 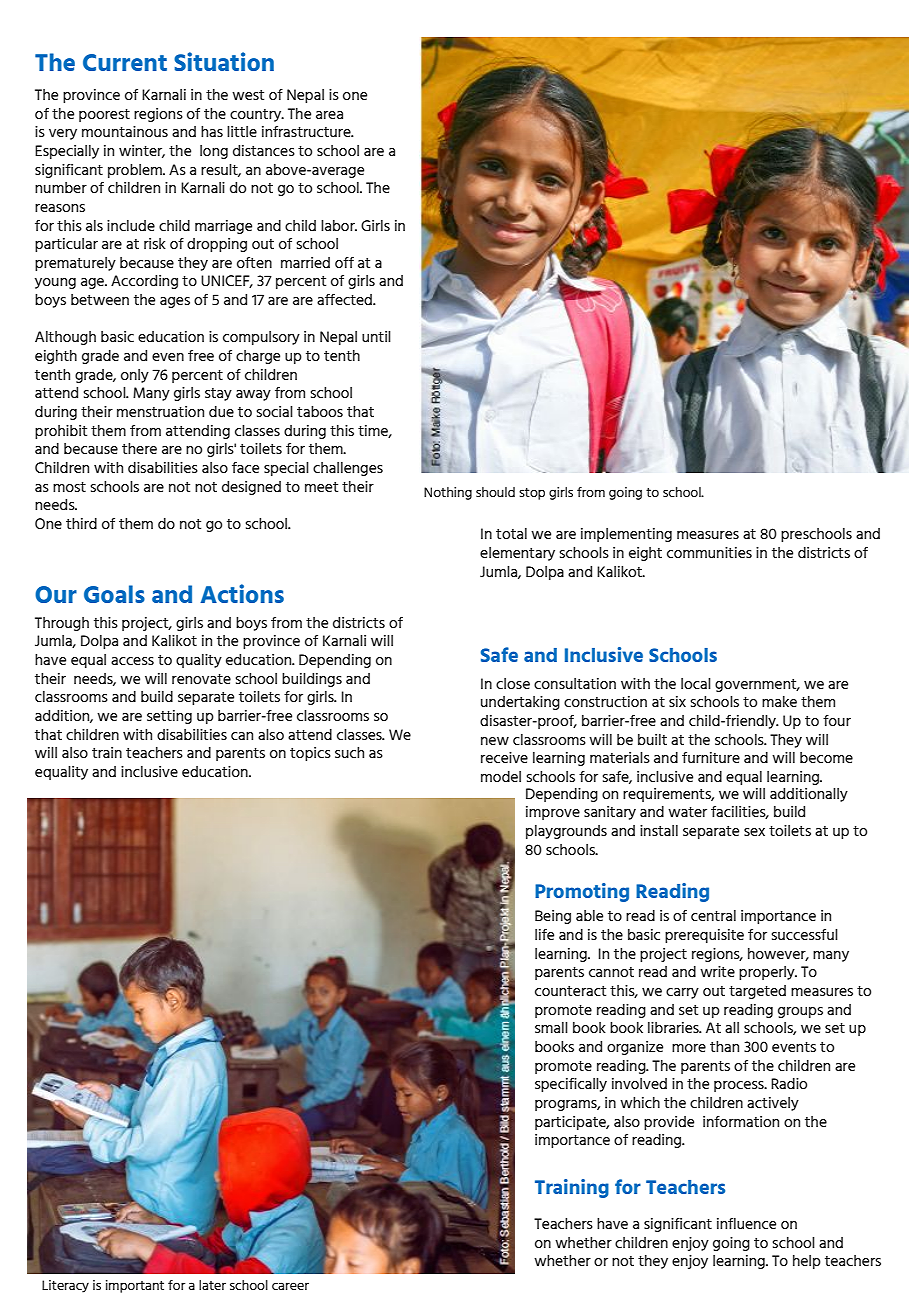 What do you see at coordinates (553, 917) in the document?
I see `Being` at bounding box center [553, 917].
